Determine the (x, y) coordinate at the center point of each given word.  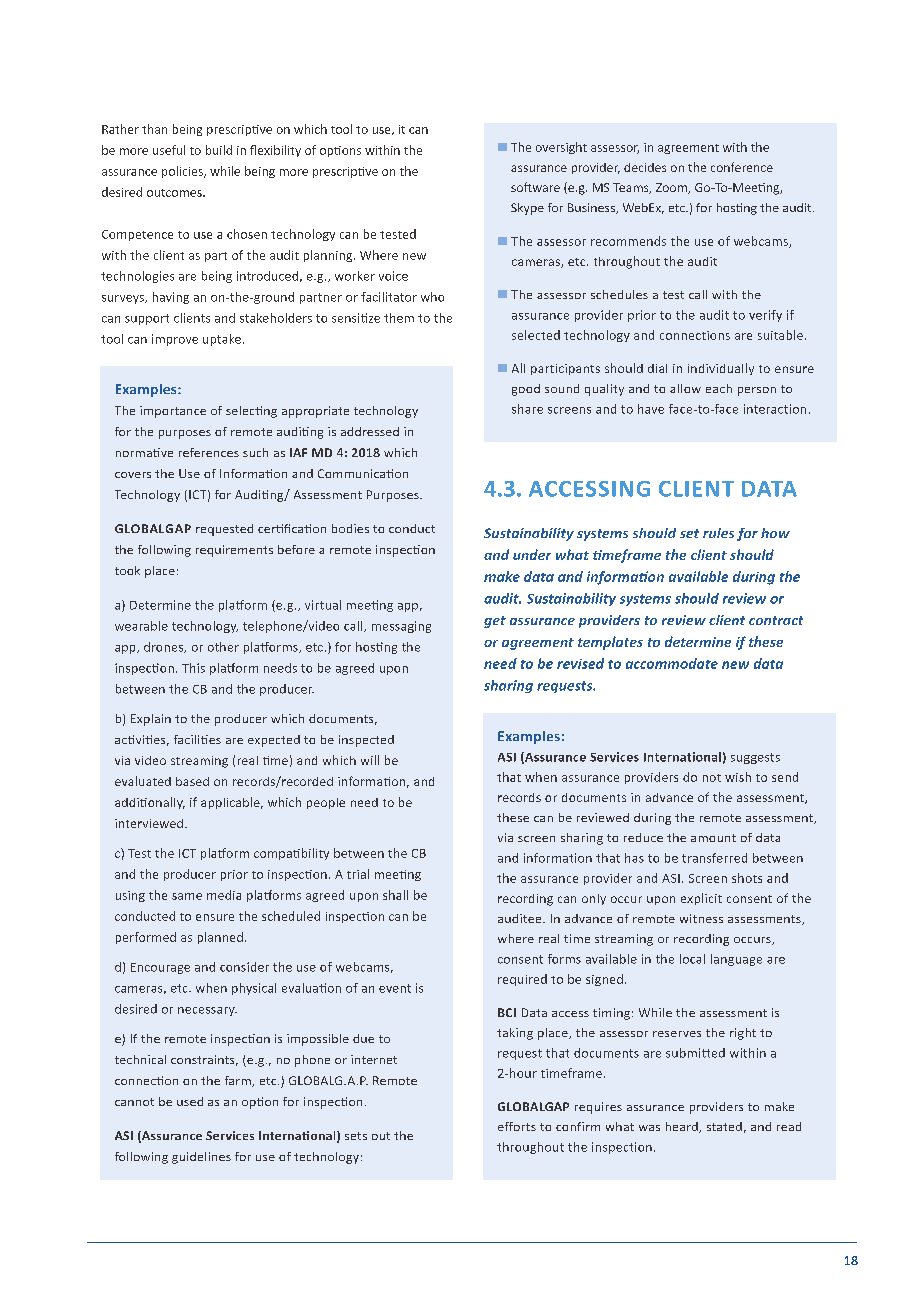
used (190, 1101)
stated (724, 1126)
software (535, 187)
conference (742, 167)
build (219, 150)
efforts (517, 1126)
